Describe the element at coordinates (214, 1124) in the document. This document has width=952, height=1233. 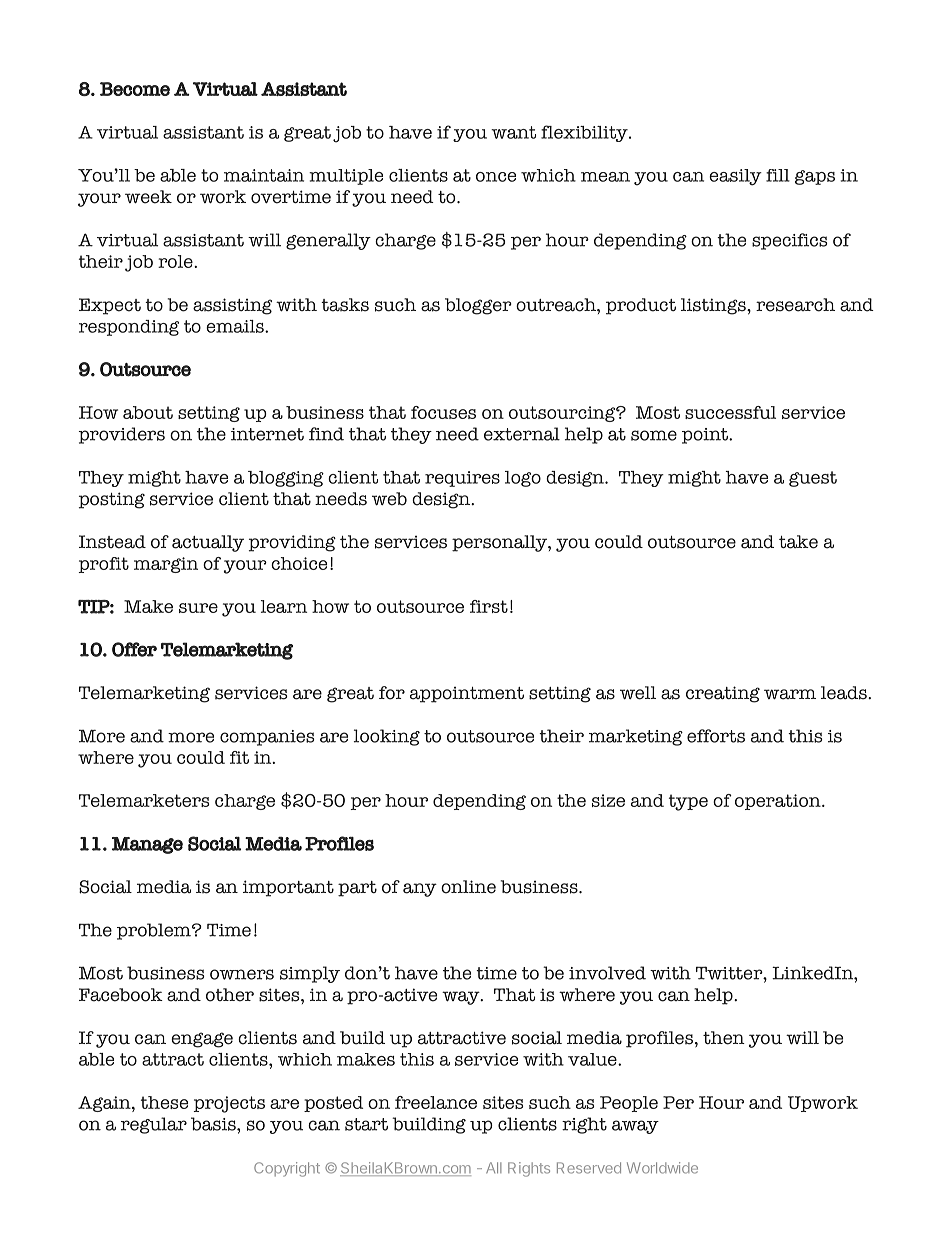
I see `basis` at that location.
